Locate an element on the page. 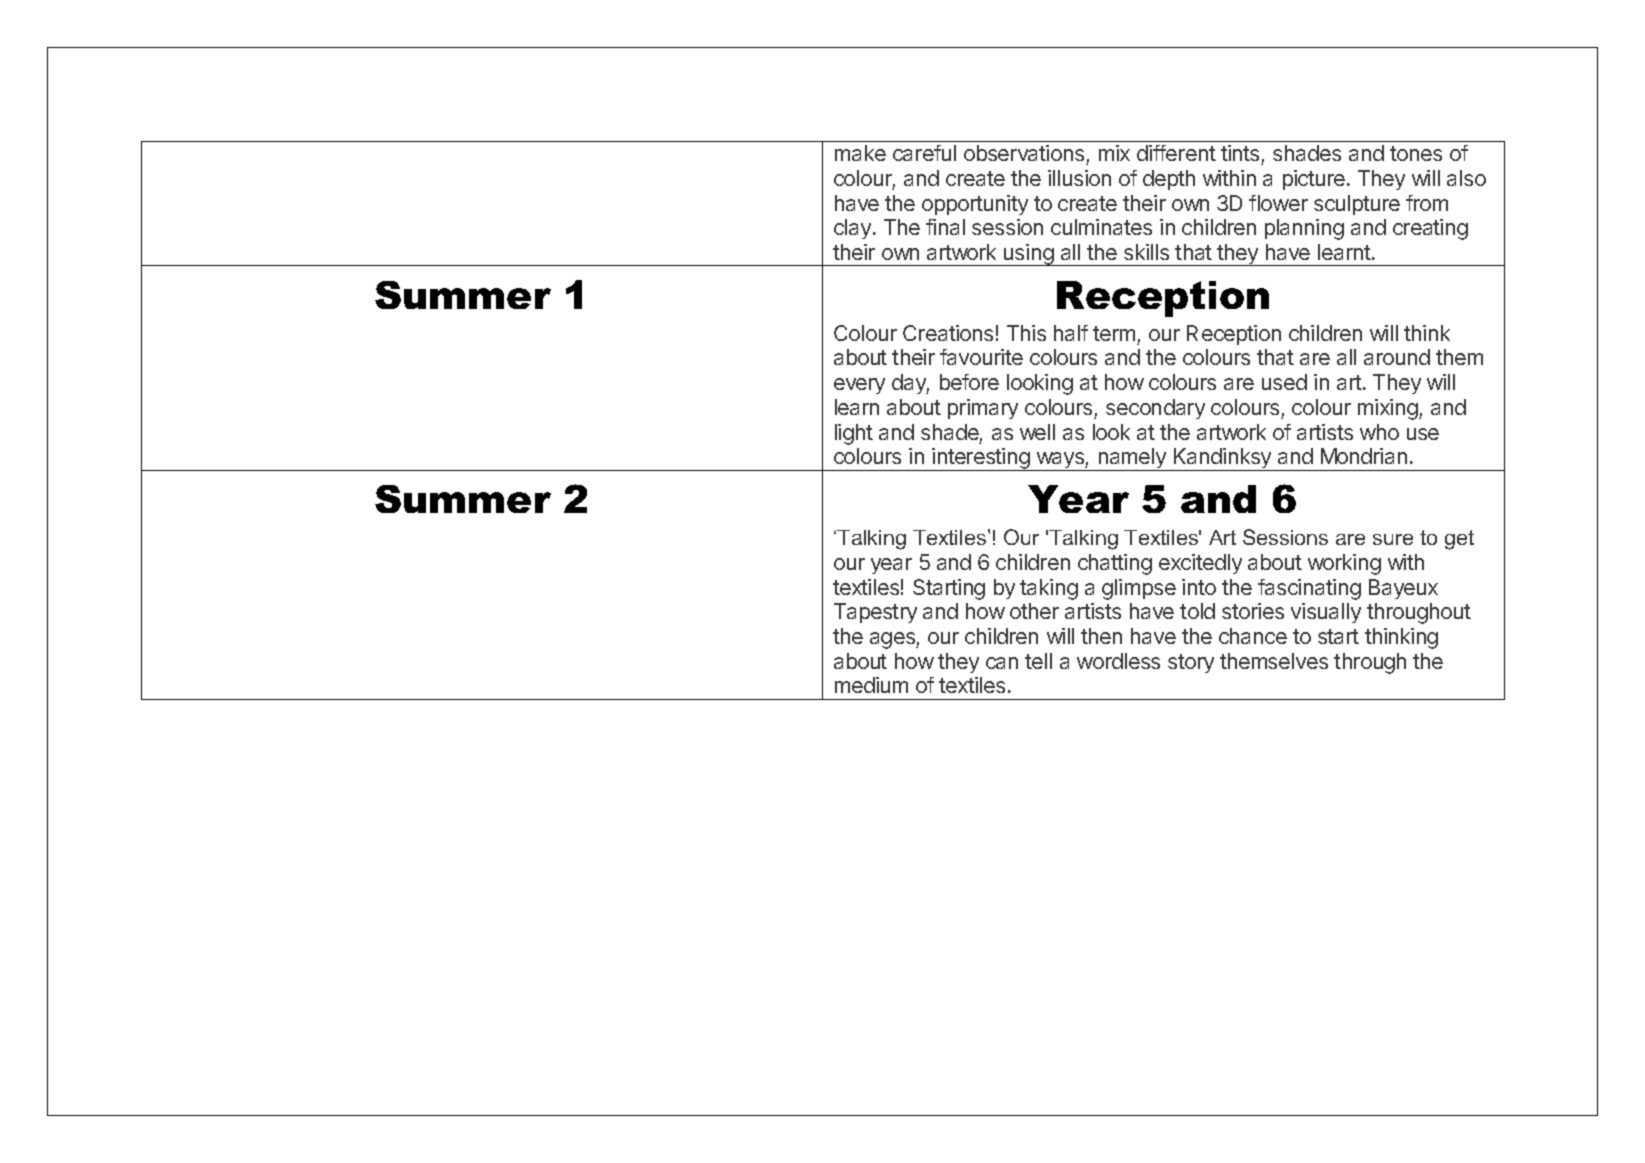  tones is located at coordinates (1416, 153).
